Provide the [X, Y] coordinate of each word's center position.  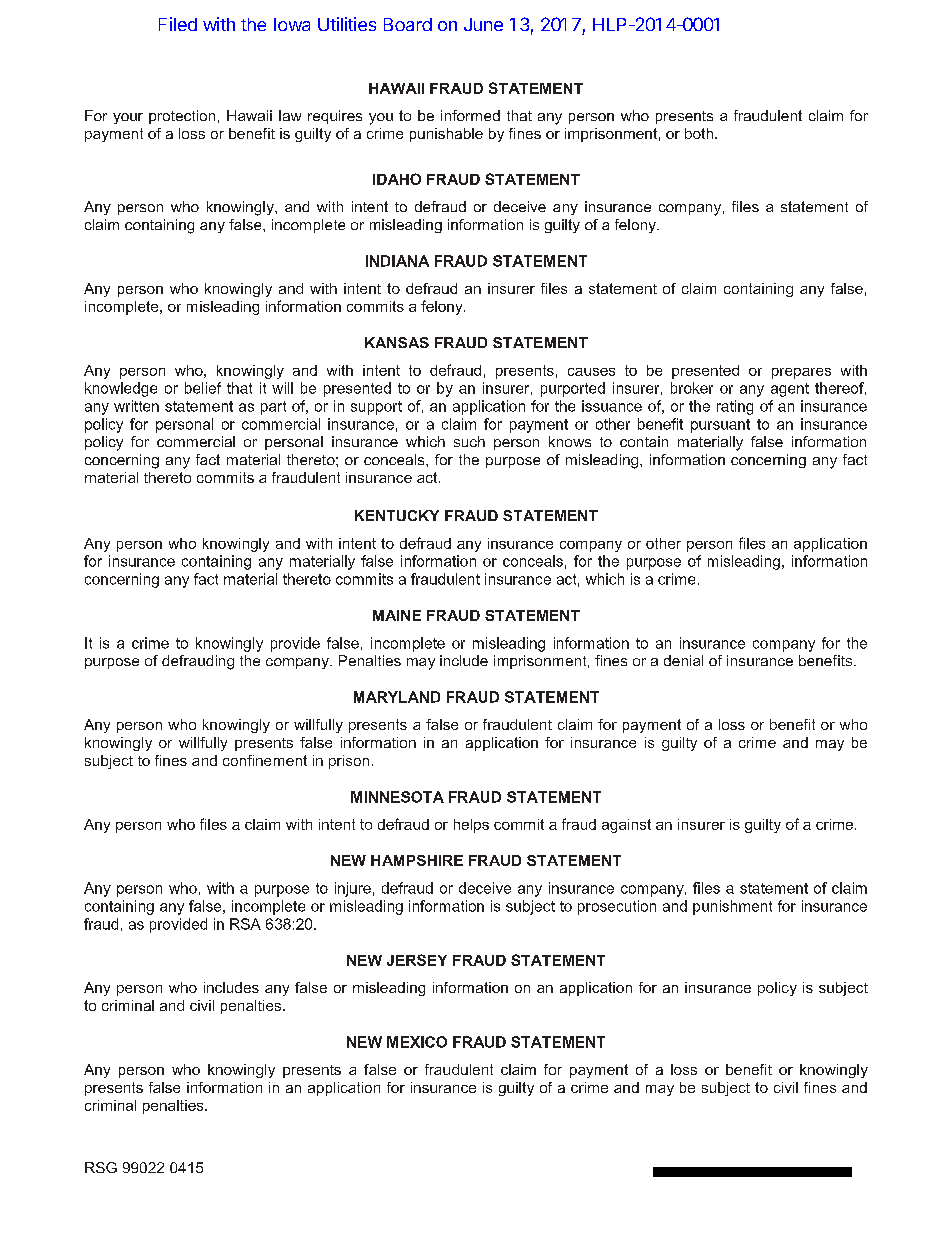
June [483, 24]
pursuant [720, 426]
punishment [732, 907]
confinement [265, 760]
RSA [245, 924]
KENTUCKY [397, 515]
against [626, 826]
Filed [178, 24]
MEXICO [417, 1042]
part [273, 408]
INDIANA [397, 261]
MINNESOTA [397, 797]
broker [692, 388]
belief [203, 388]
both [699, 133]
